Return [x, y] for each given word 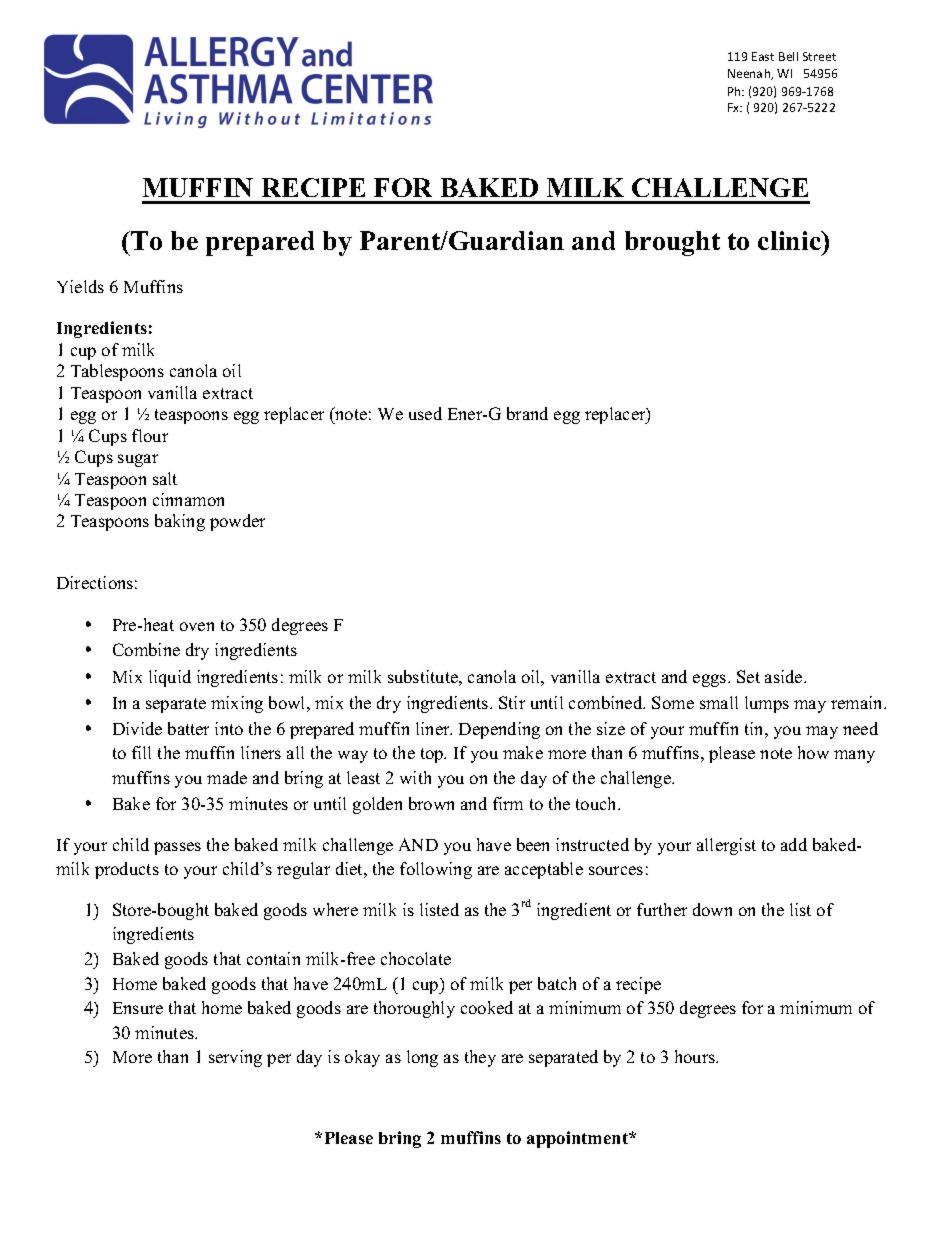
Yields [80, 286]
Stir [512, 702]
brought [672, 243]
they [480, 1058]
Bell [788, 56]
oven [197, 626]
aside [785, 676]
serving [235, 1058]
